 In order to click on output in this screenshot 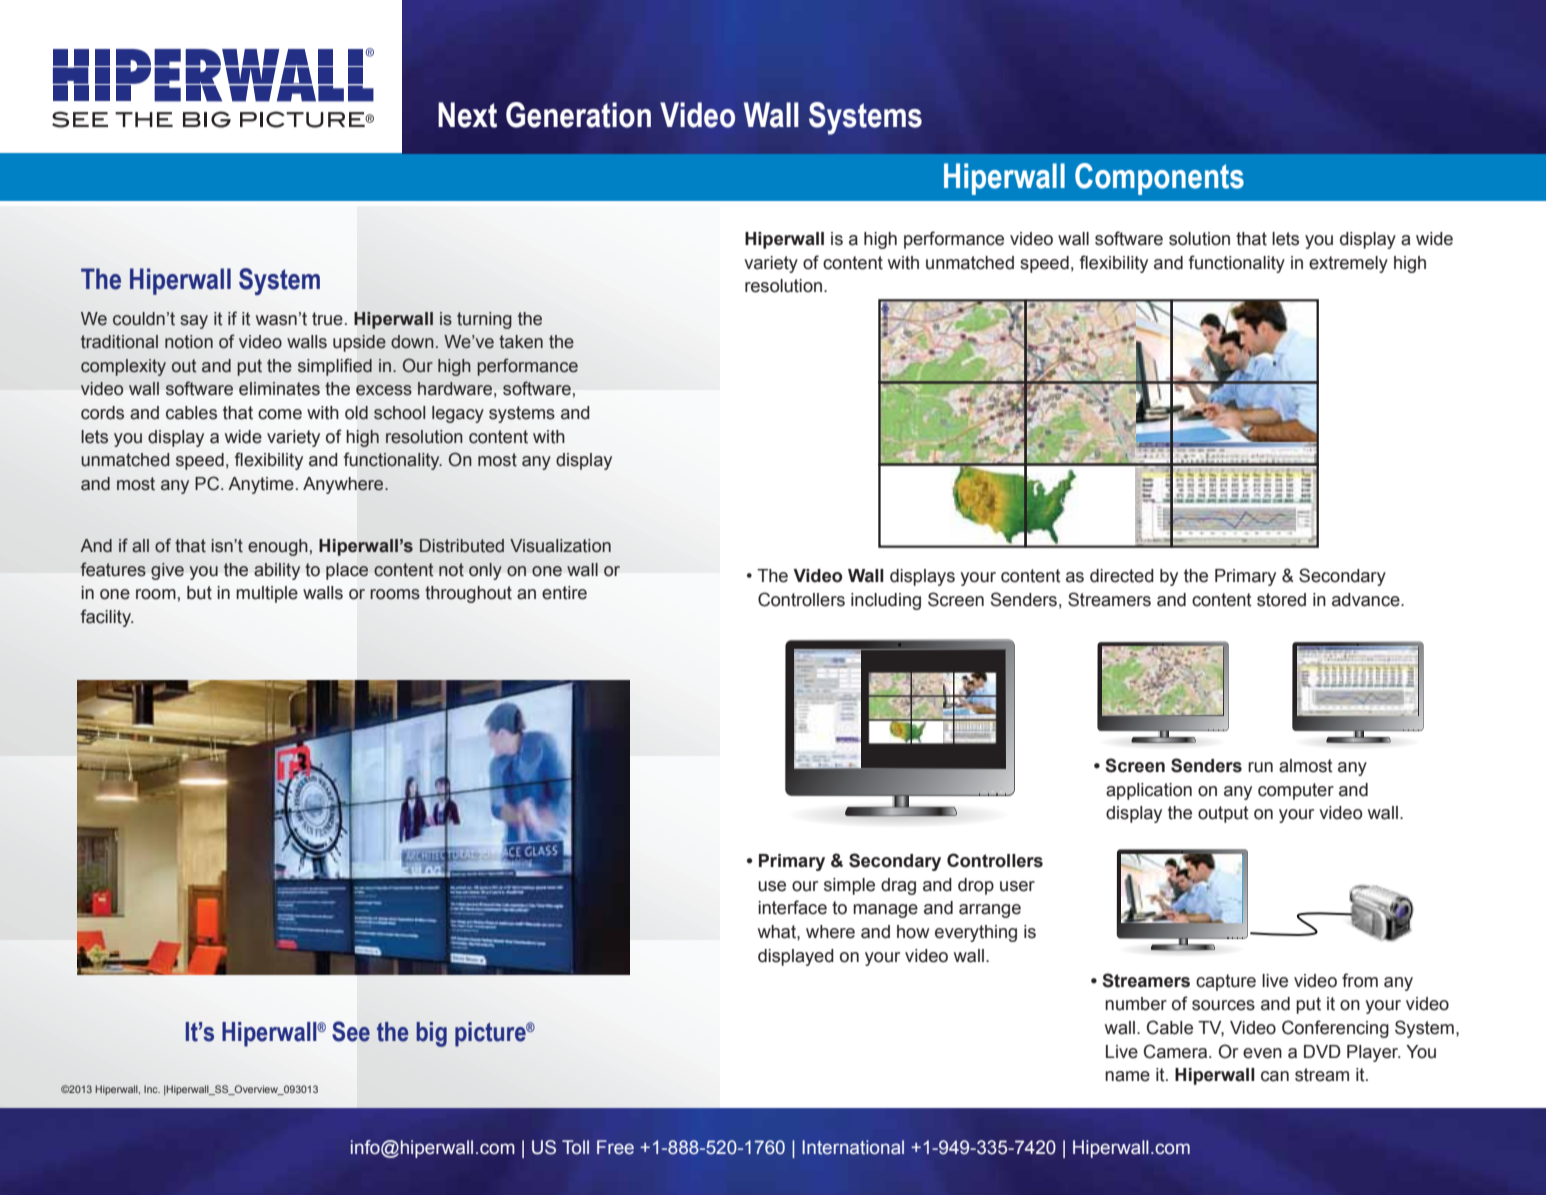, I will do `click(1223, 814)`.
